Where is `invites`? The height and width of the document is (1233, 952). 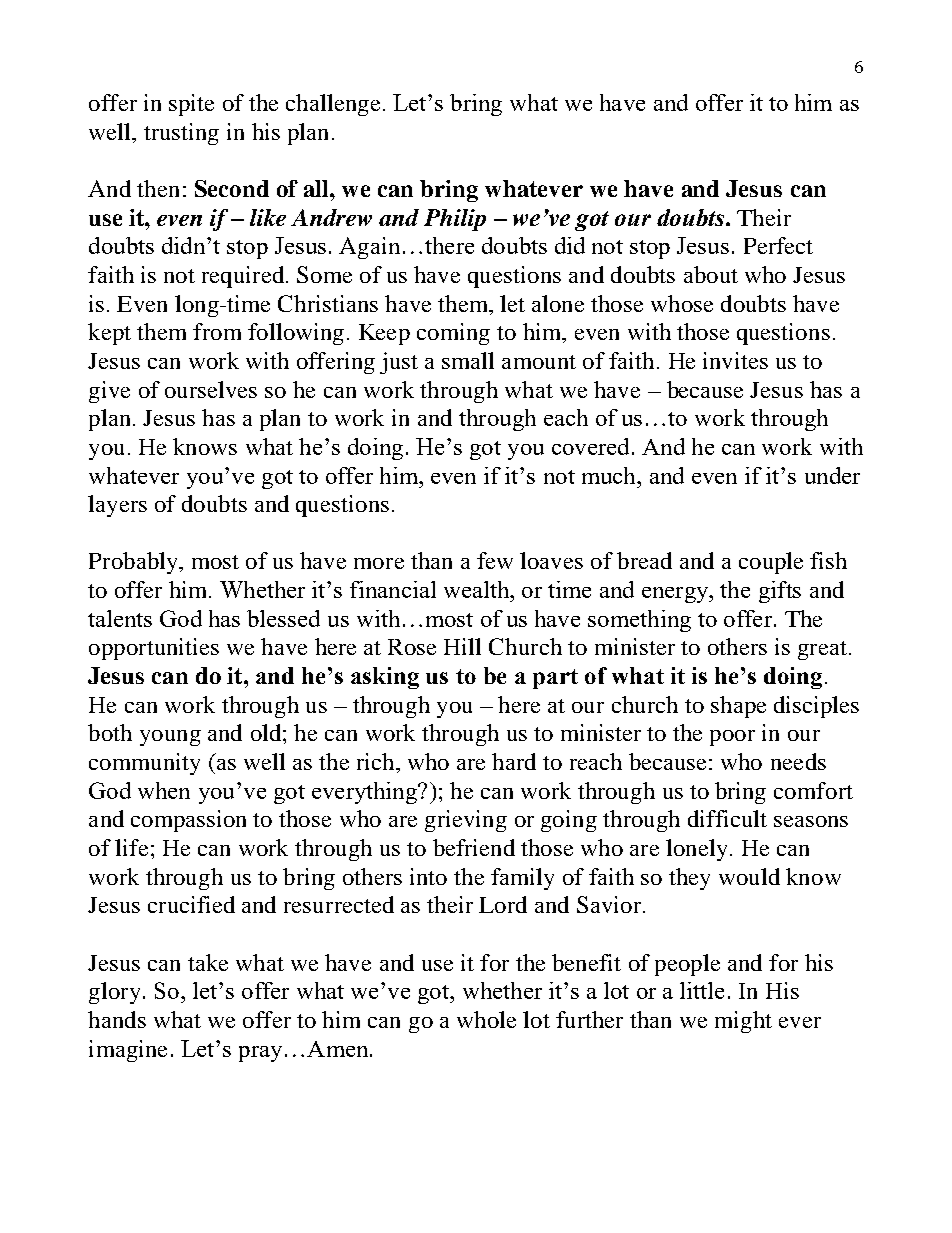
invites is located at coordinates (735, 360).
